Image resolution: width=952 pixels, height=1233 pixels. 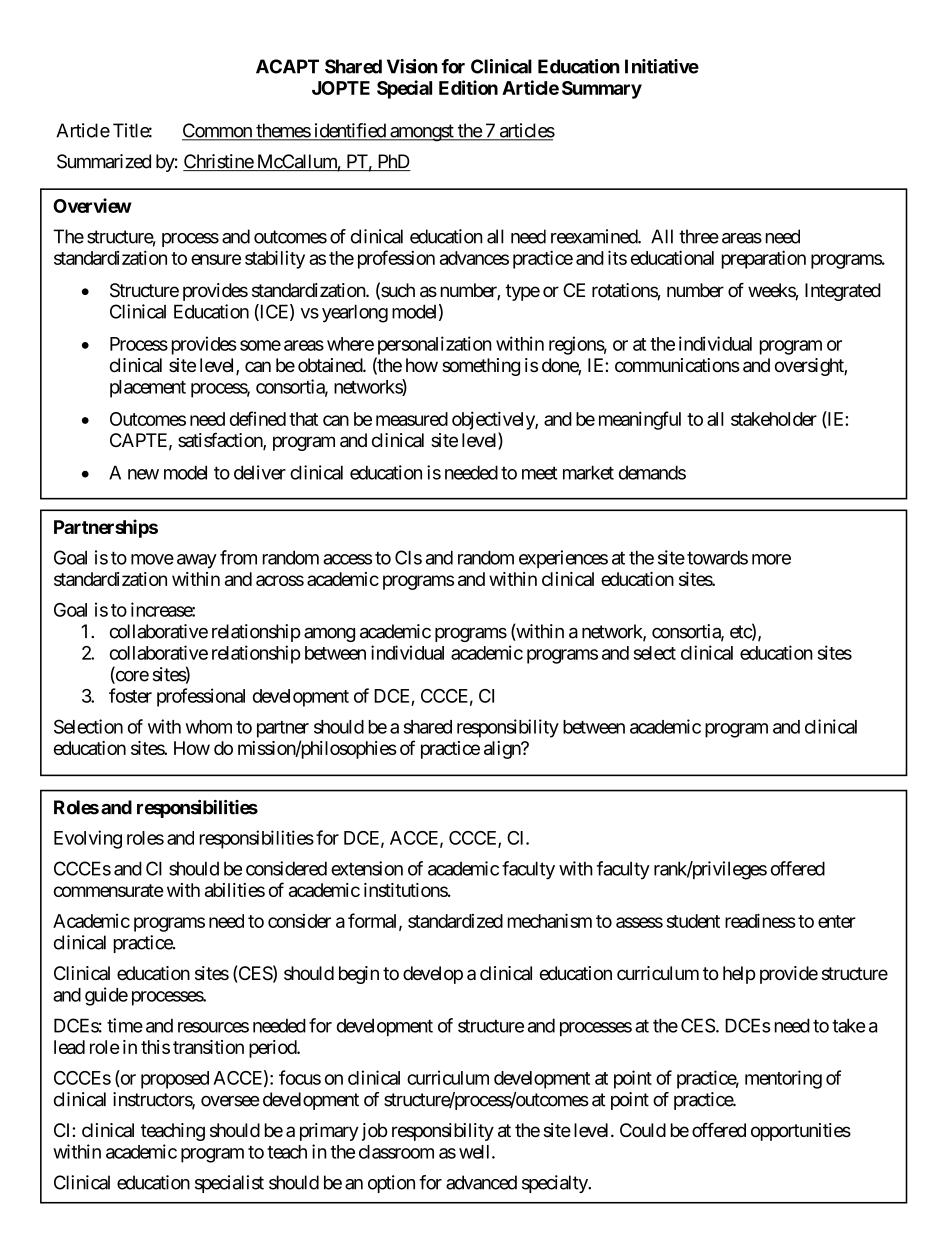 What do you see at coordinates (143, 474) in the screenshot?
I see `new` at bounding box center [143, 474].
